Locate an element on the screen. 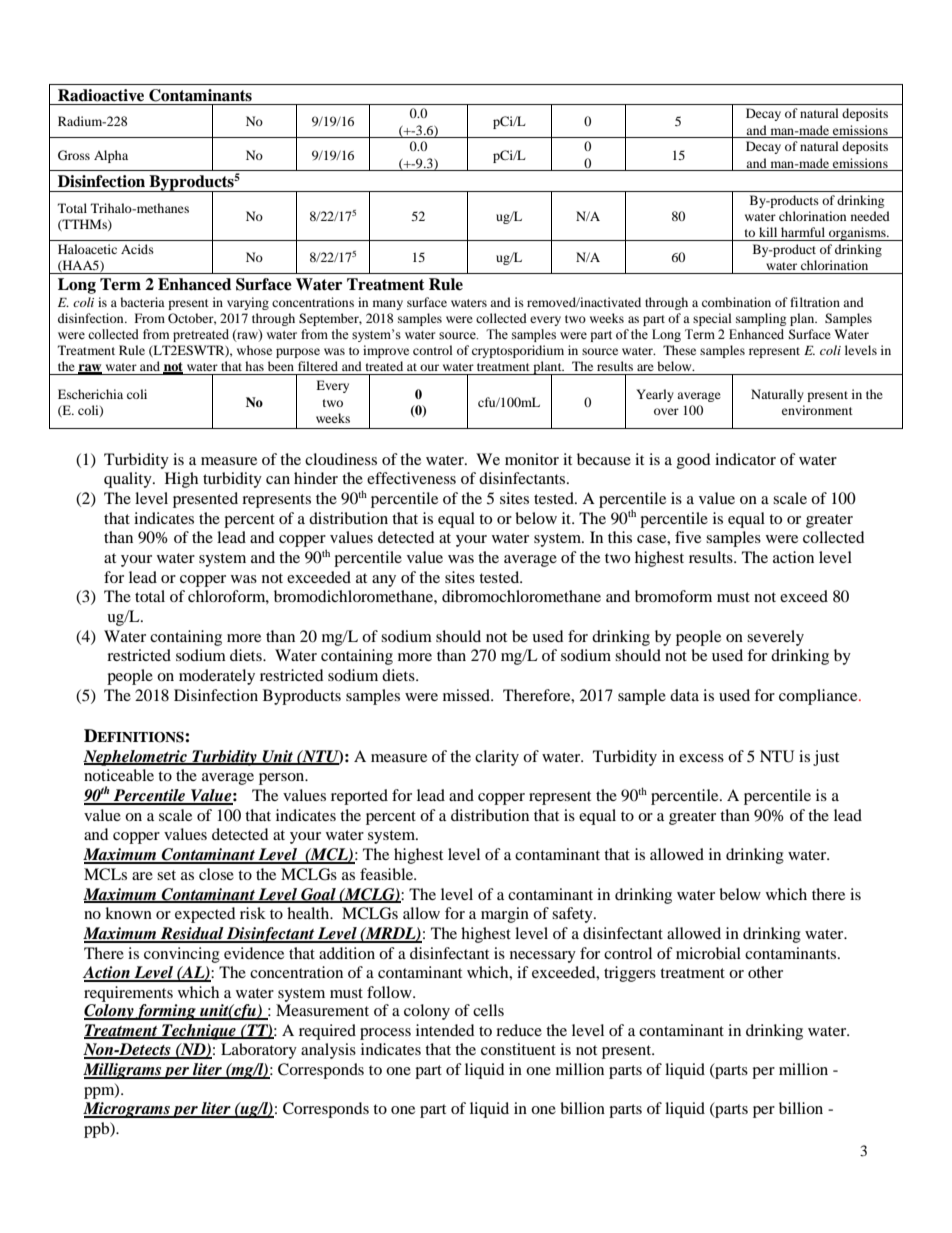  many is located at coordinates (388, 305).
